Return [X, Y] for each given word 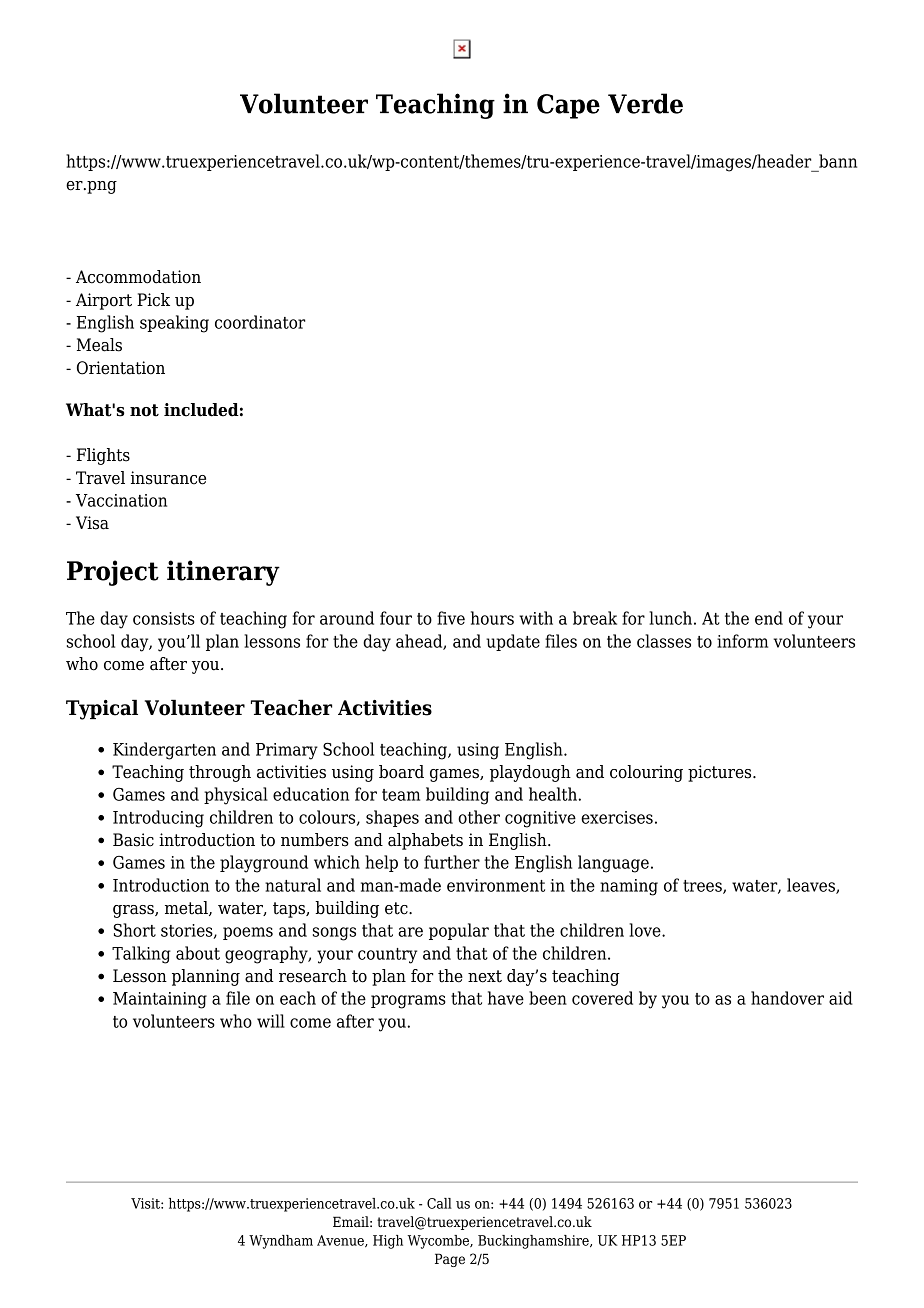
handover [787, 998]
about [198, 953]
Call [439, 1203]
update [513, 642]
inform [742, 641]
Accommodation [138, 277]
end [769, 618]
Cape [568, 106]
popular [459, 931]
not [144, 410]
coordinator [260, 322]
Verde [645, 103]
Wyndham [281, 1242]
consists [164, 618]
